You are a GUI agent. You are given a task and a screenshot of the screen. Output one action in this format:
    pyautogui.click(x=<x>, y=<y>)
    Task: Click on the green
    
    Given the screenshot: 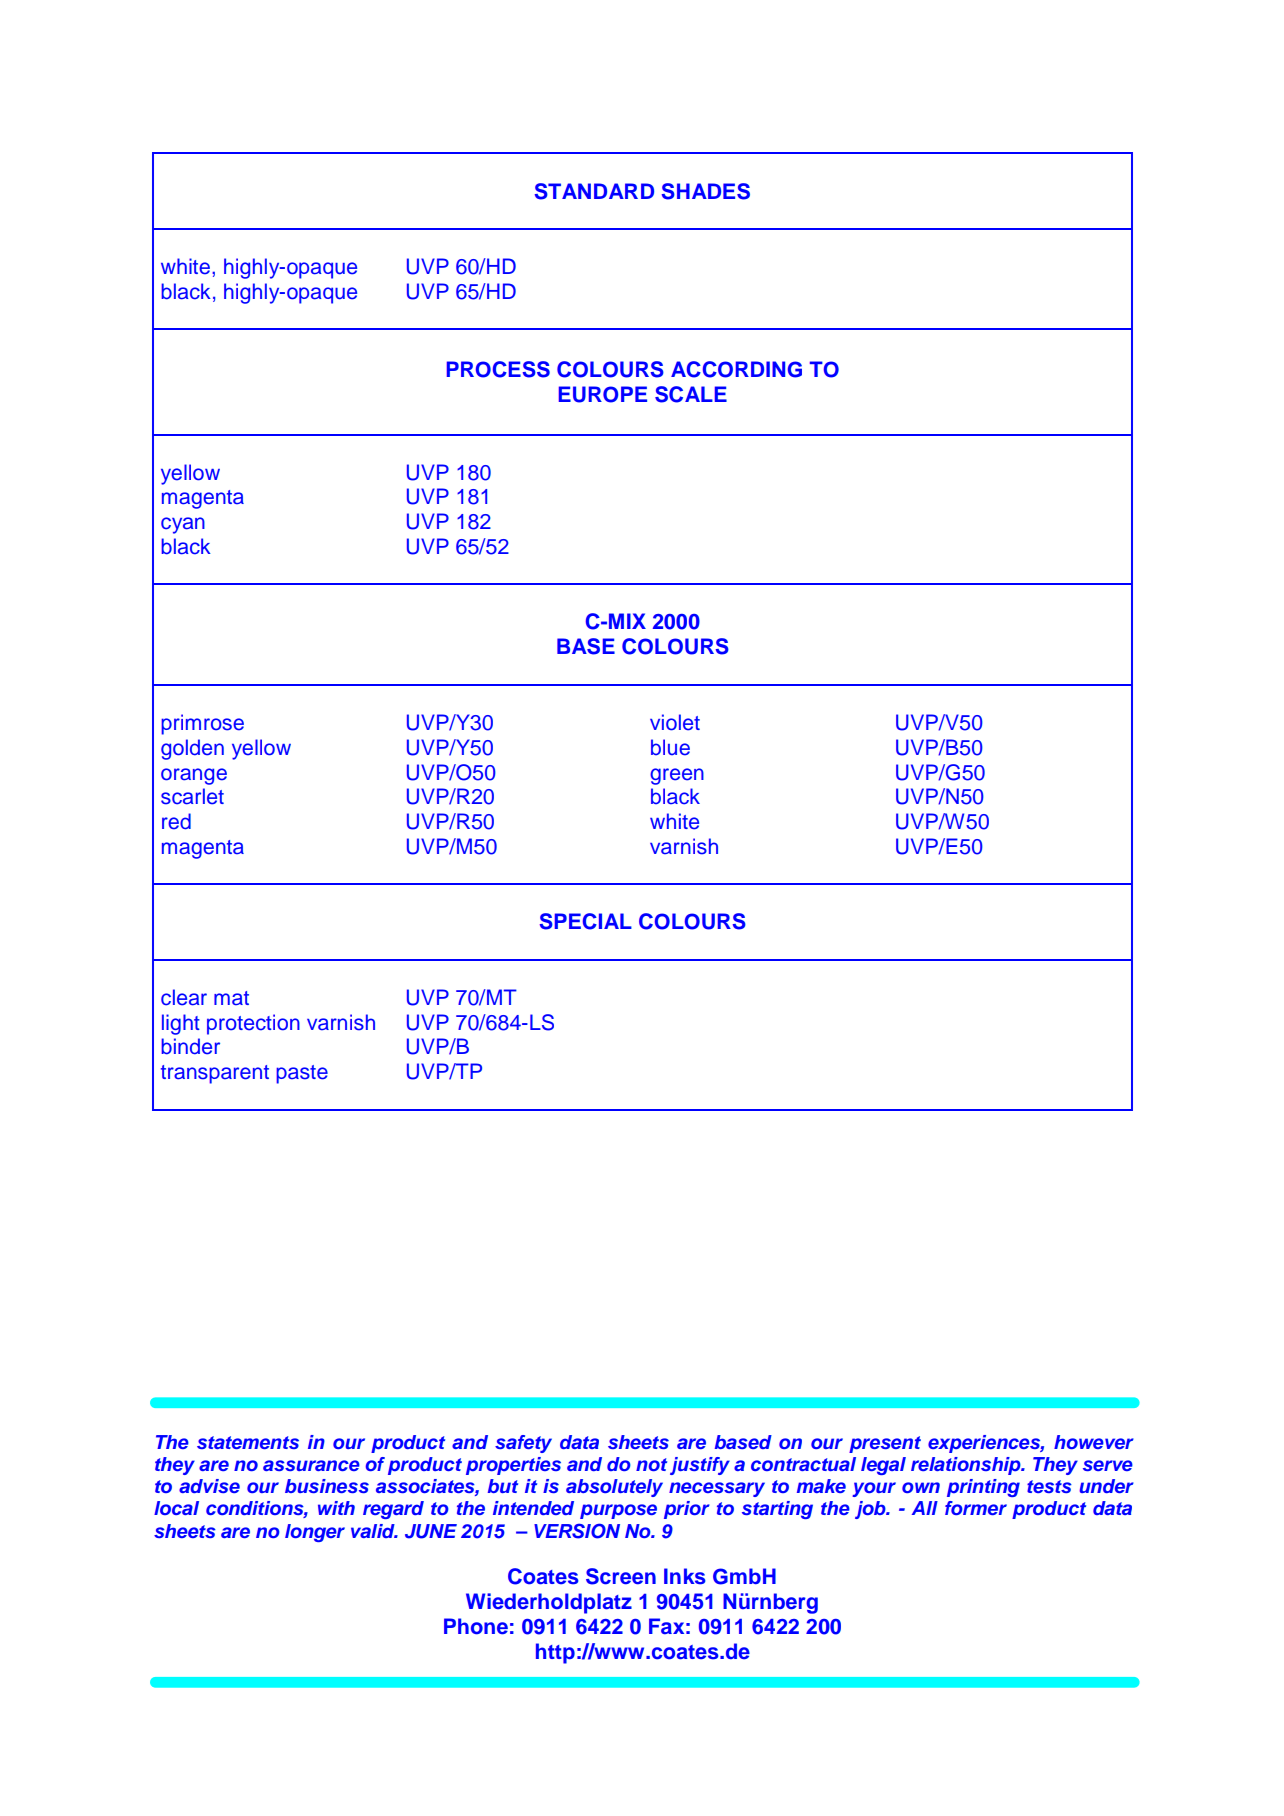 What is the action you would take?
    pyautogui.click(x=677, y=776)
